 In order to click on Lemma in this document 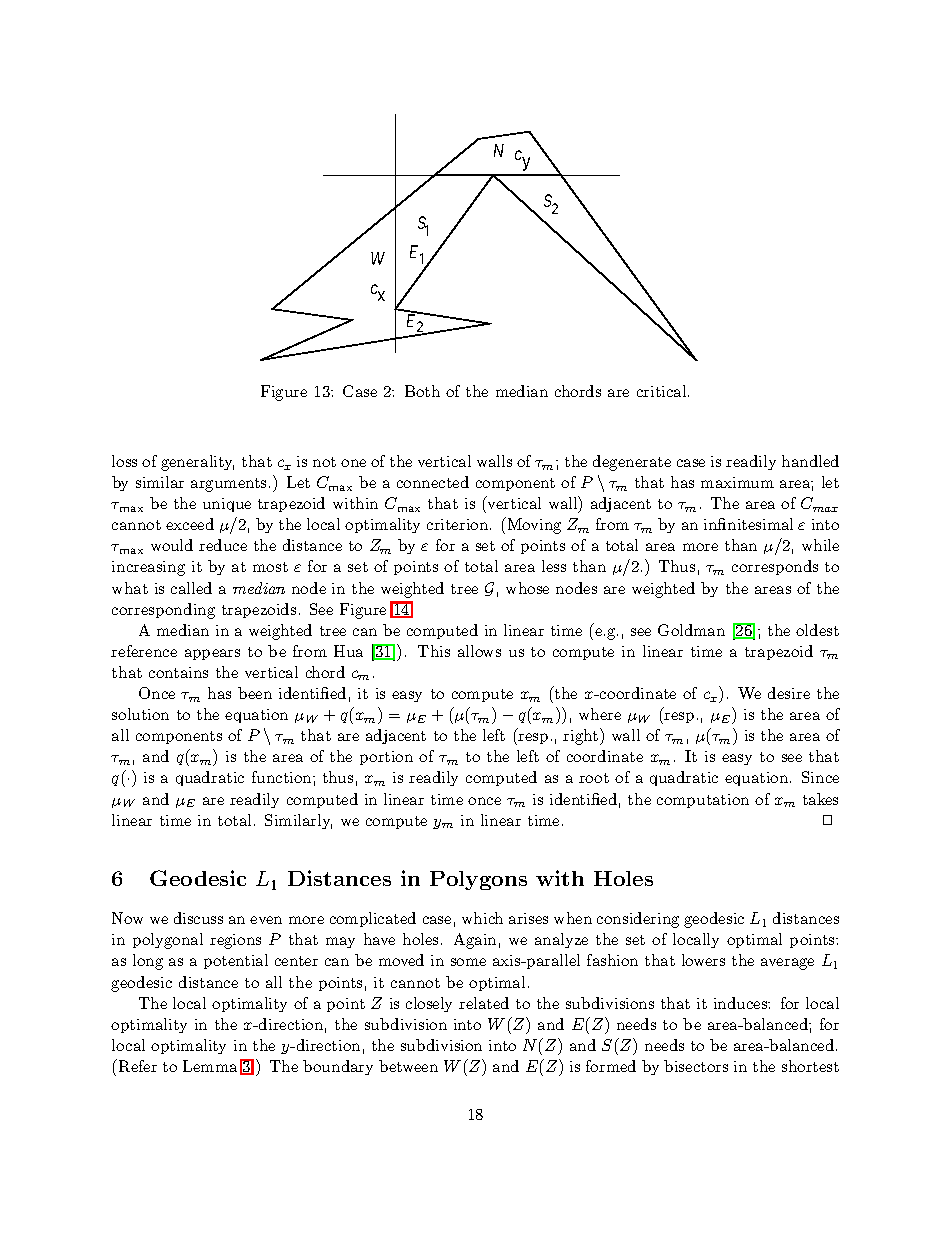, I will do `click(210, 1066)`.
